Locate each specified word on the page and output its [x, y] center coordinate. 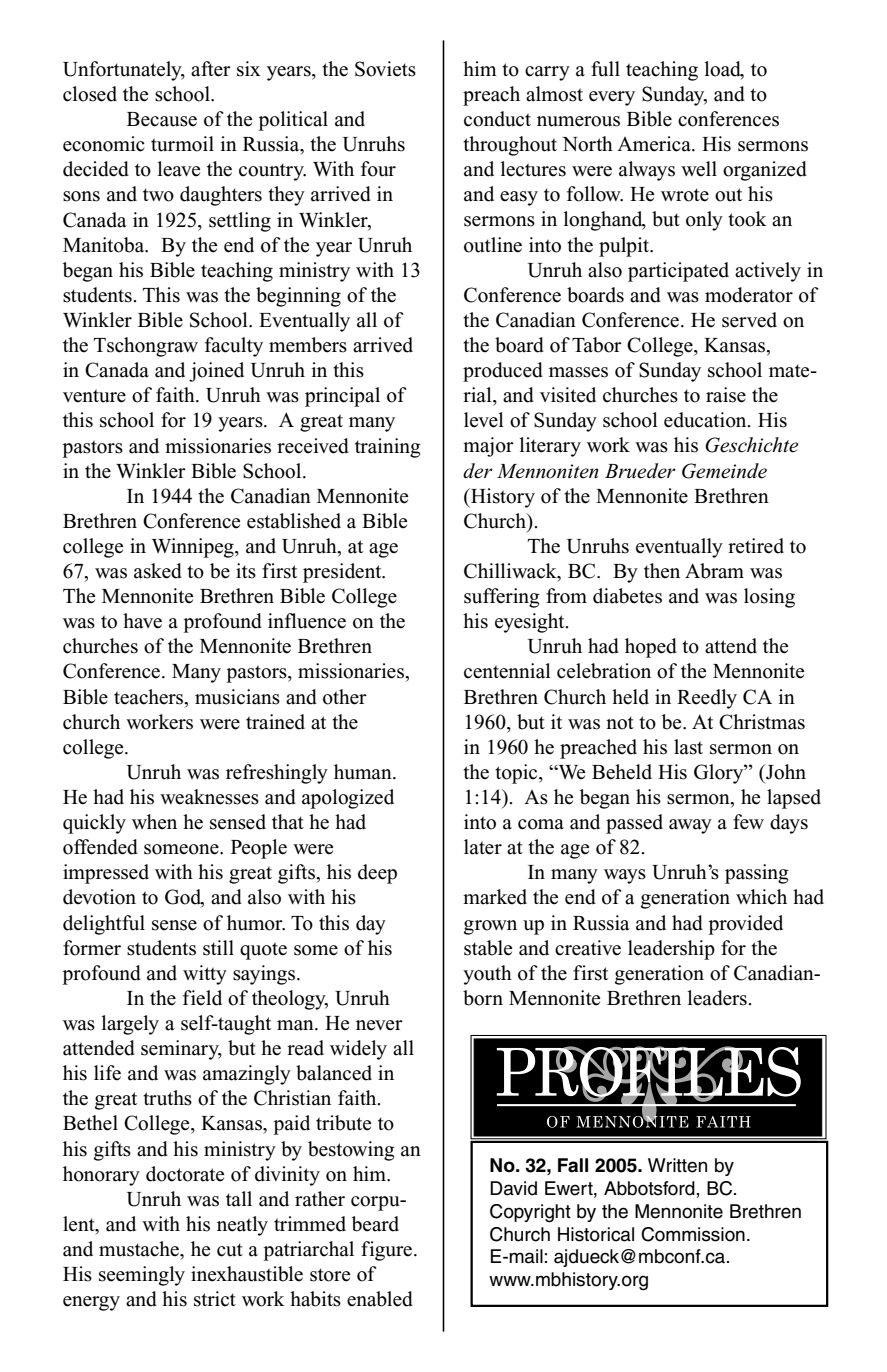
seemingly [142, 1276]
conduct [497, 119]
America [655, 144]
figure [388, 1251]
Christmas [762, 722]
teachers [150, 697]
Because [162, 119]
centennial [507, 671]
